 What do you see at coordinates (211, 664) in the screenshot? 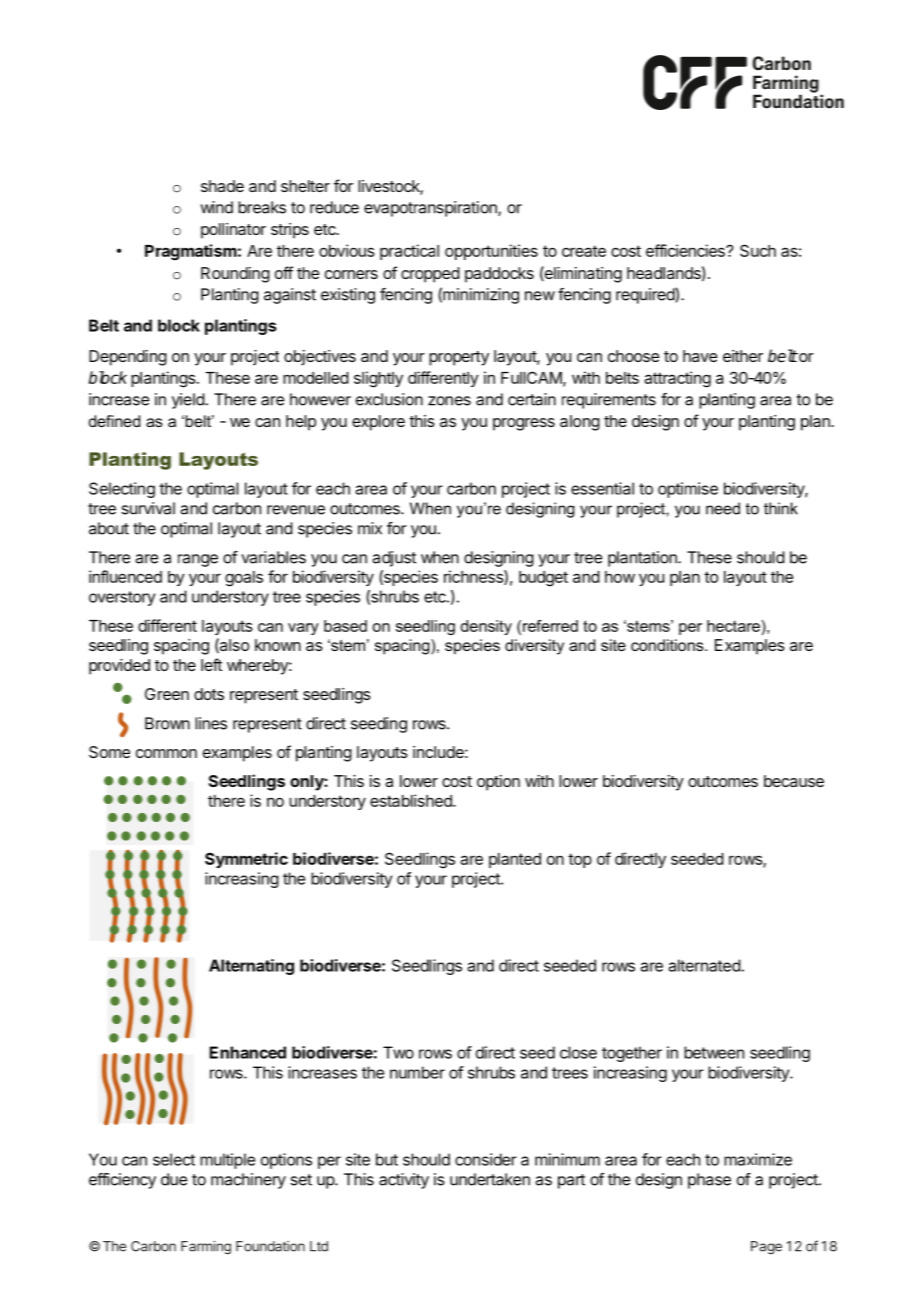
I see `left` at bounding box center [211, 664].
